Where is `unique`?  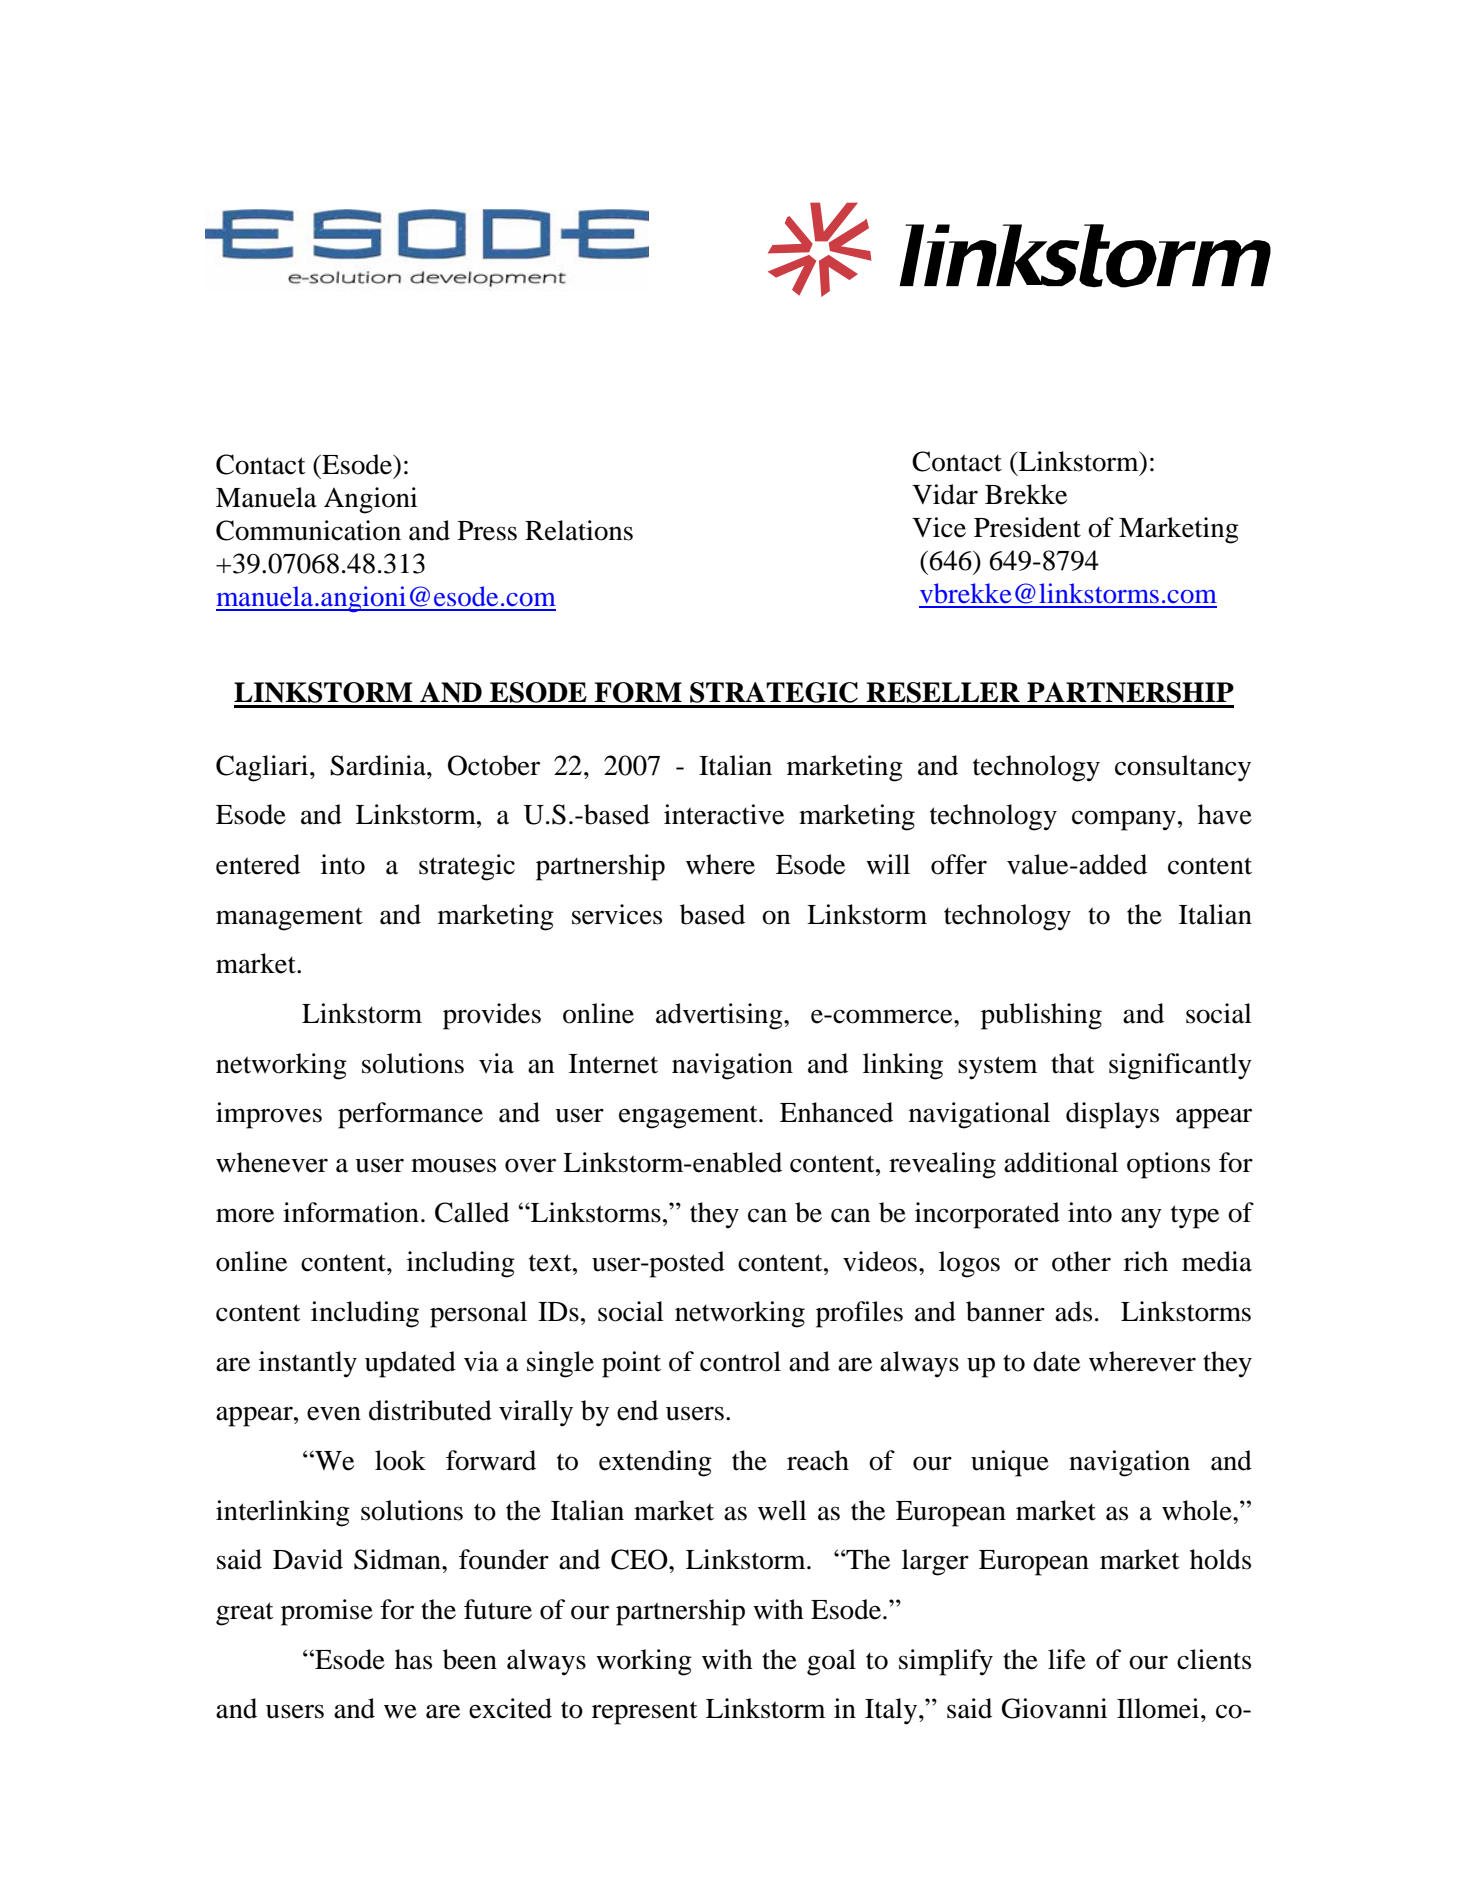
unique is located at coordinates (1010, 1463).
